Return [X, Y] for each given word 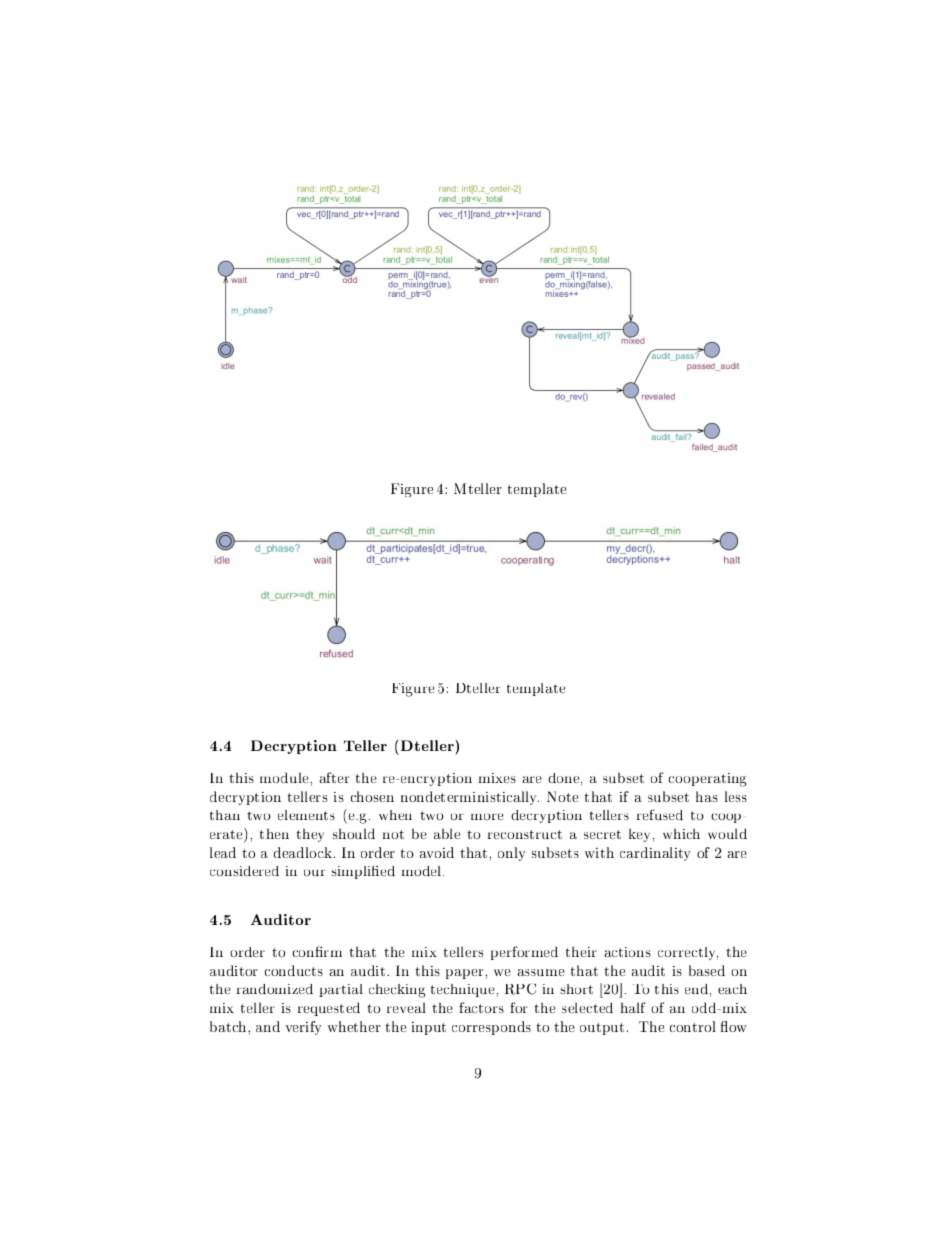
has [707, 796]
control [693, 1026]
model [422, 871]
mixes [497, 778]
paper [466, 974]
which [681, 833]
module [285, 777]
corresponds [491, 1028]
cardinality [655, 854]
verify [304, 1028]
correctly [688, 953]
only [512, 854]
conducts [294, 970]
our [315, 873]
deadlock [304, 852]
